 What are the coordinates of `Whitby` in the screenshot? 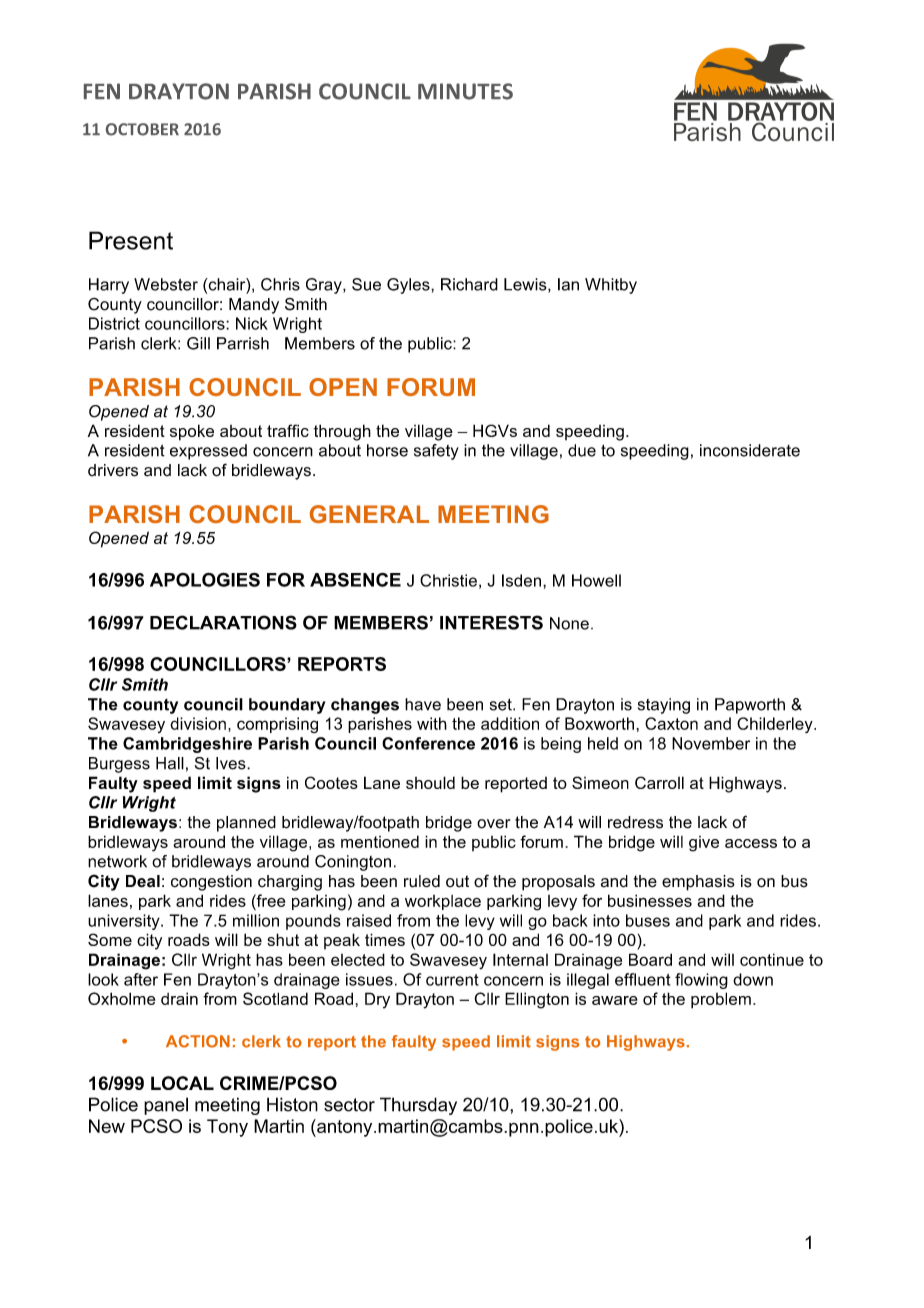 It's located at (611, 286).
